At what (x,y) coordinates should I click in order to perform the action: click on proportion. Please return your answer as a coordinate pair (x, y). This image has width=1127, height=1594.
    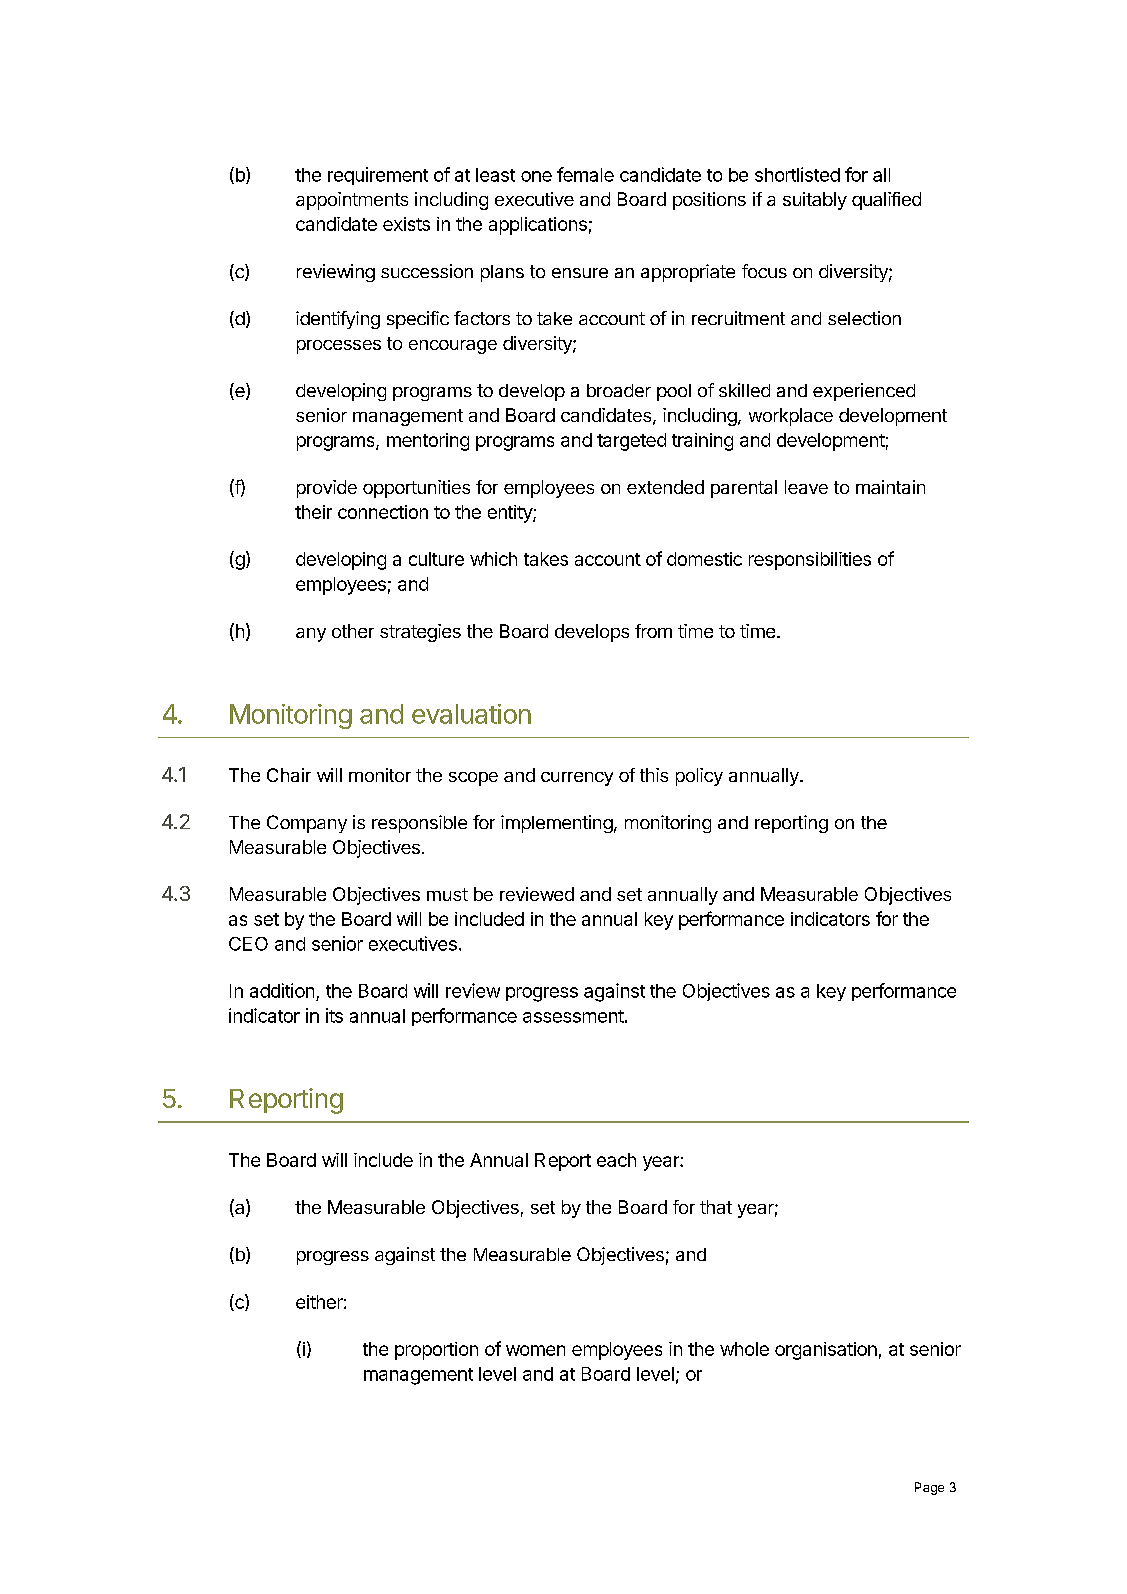
    Looking at the image, I should click on (436, 1351).
